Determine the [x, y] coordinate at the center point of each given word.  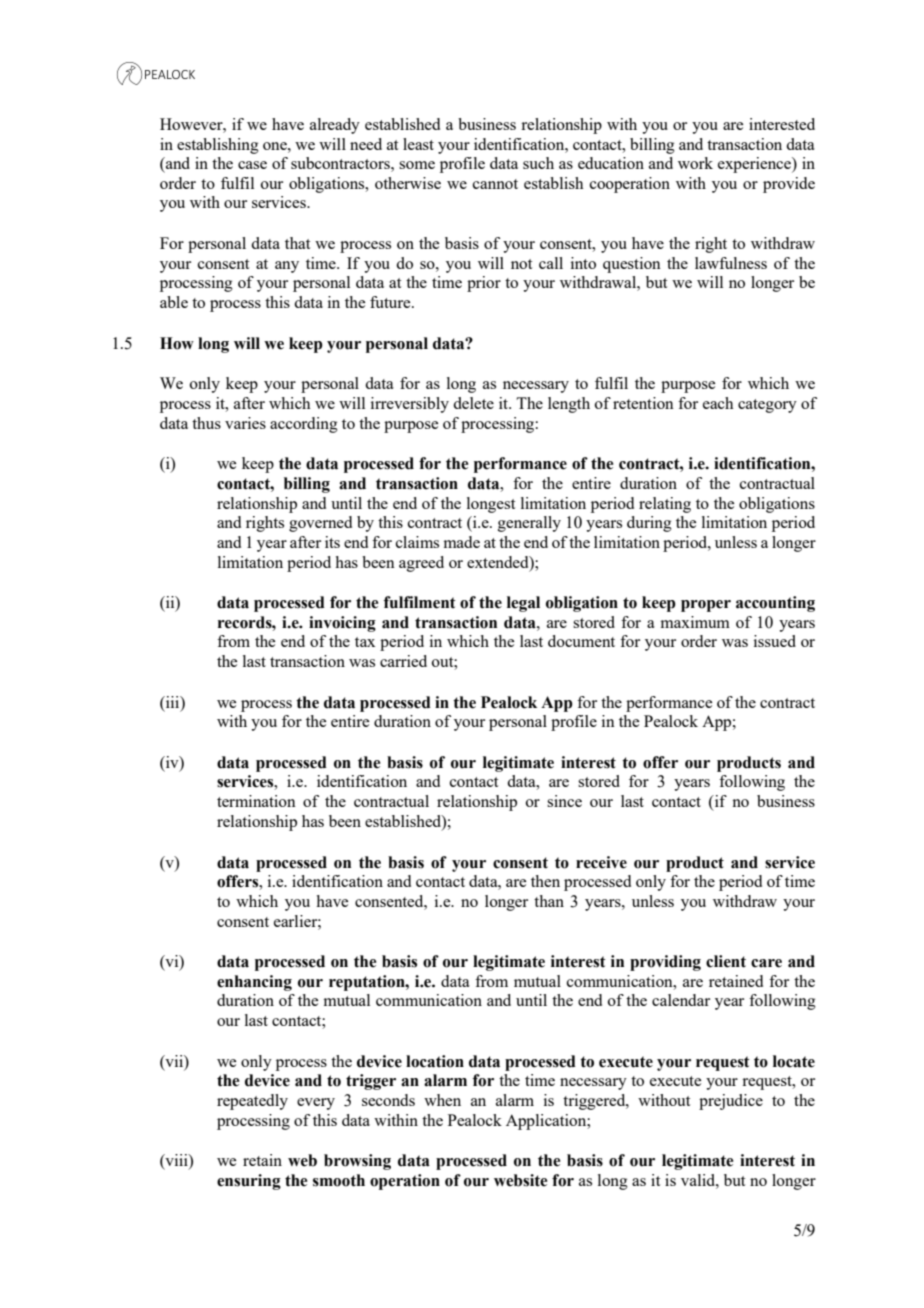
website [521, 1180]
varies [245, 423]
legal [523, 604]
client [726, 961]
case [252, 165]
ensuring [249, 1182]
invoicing [342, 624]
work [695, 163]
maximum [695, 622]
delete [473, 403]
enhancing [254, 983]
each [718, 403]
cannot [495, 184]
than [549, 901]
